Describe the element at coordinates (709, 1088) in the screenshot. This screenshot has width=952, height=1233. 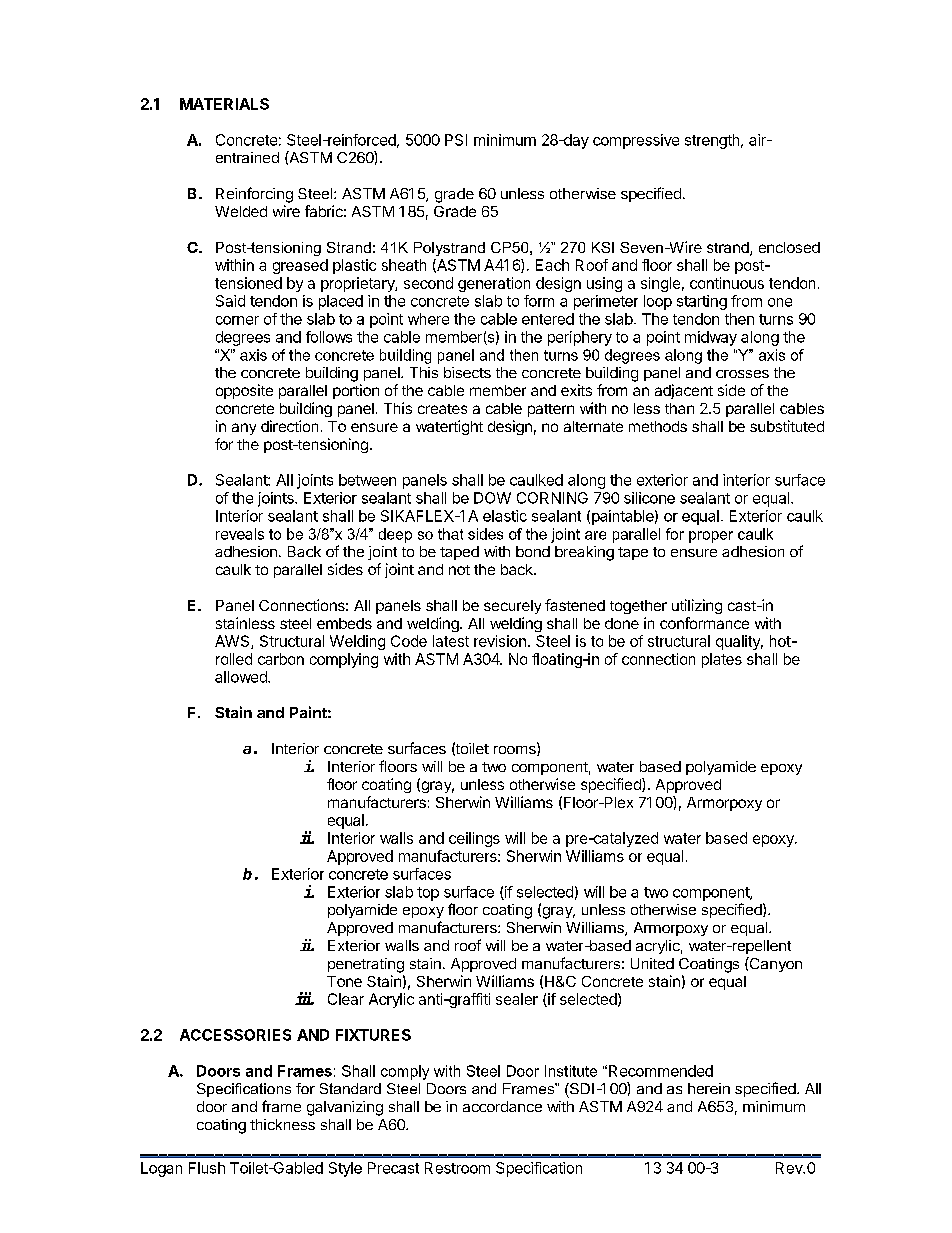
I see `herein` at that location.
